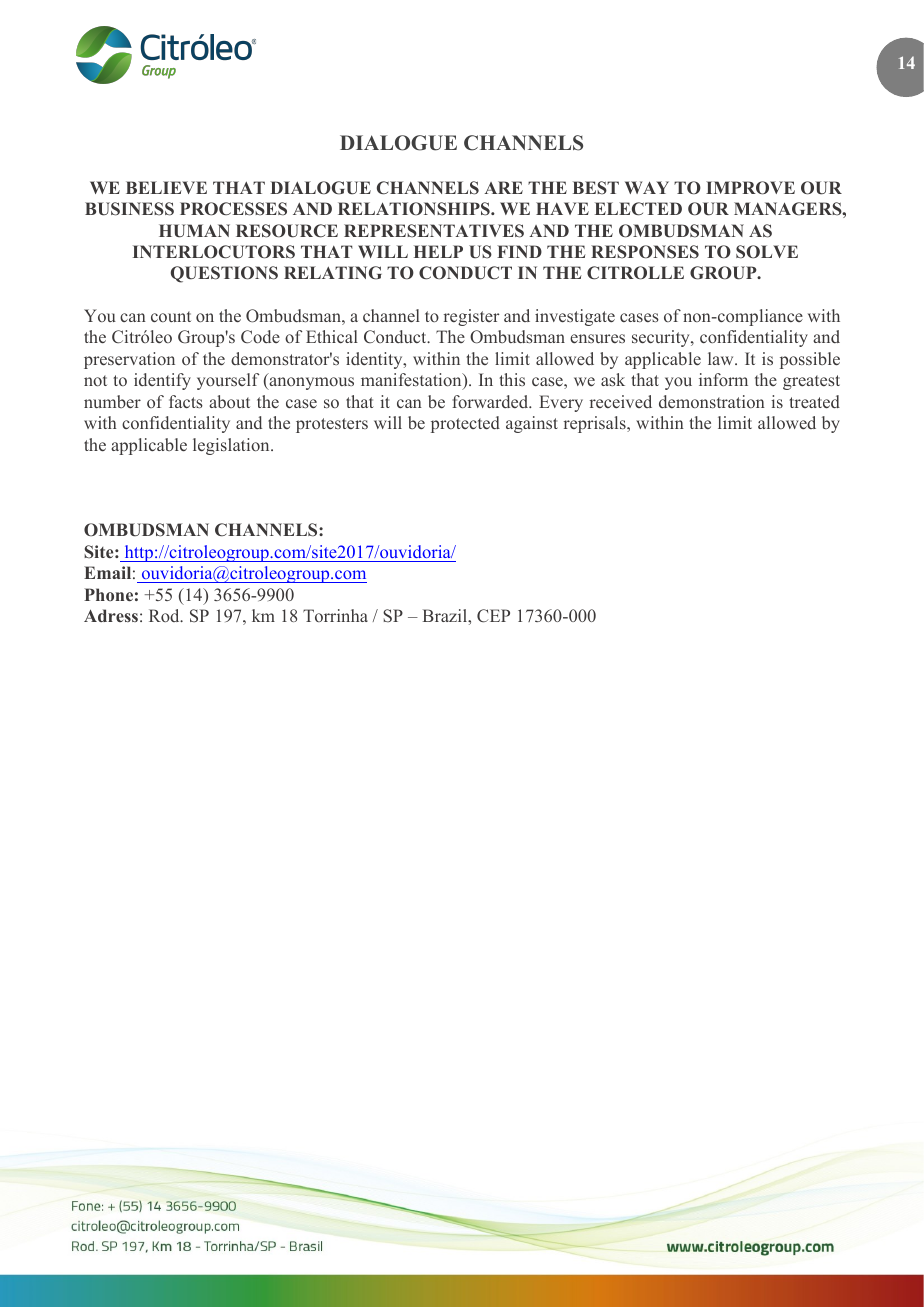  I want to click on IMPROVE, so click(750, 188).
